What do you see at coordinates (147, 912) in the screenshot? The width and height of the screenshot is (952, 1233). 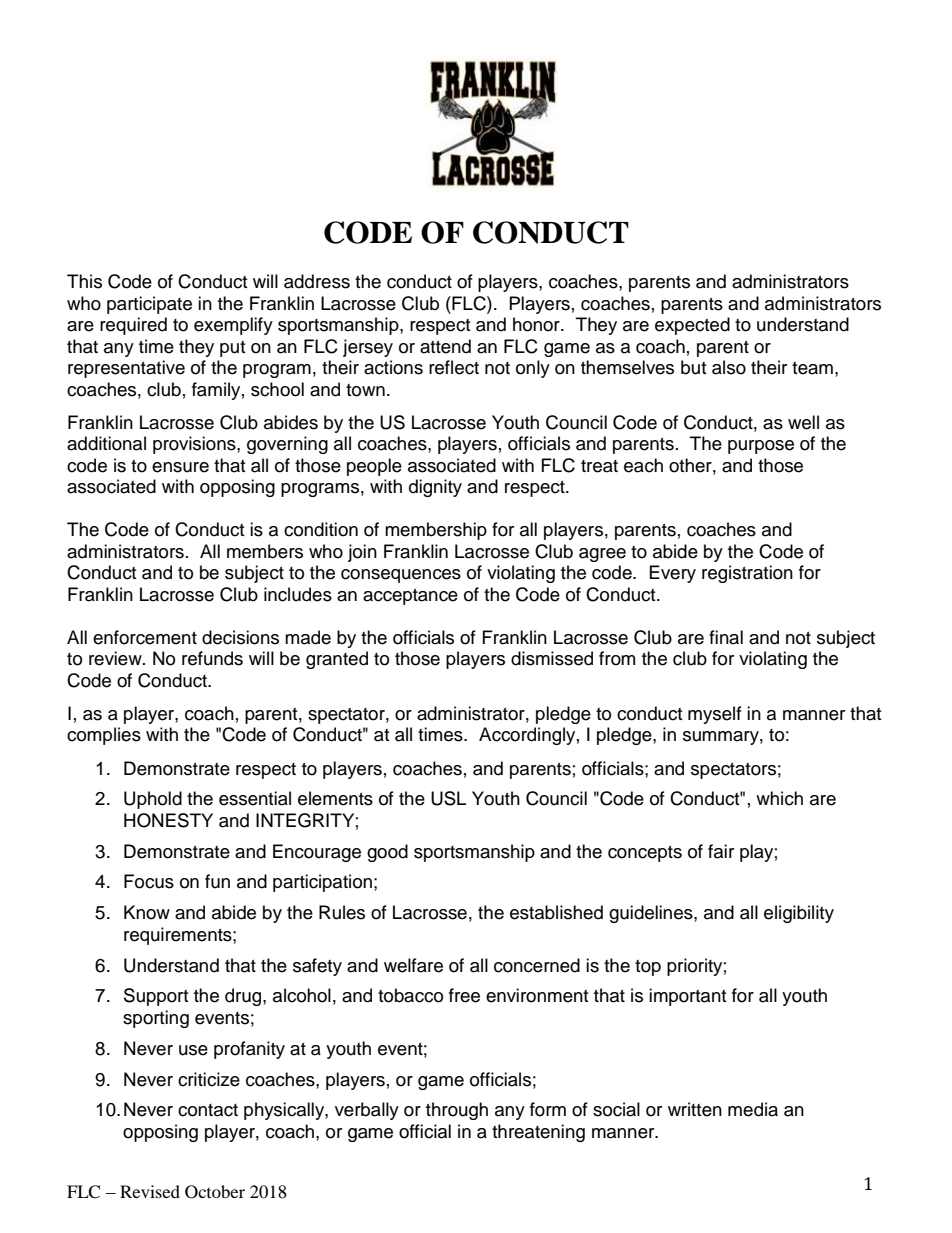 I see `Know` at bounding box center [147, 912].
